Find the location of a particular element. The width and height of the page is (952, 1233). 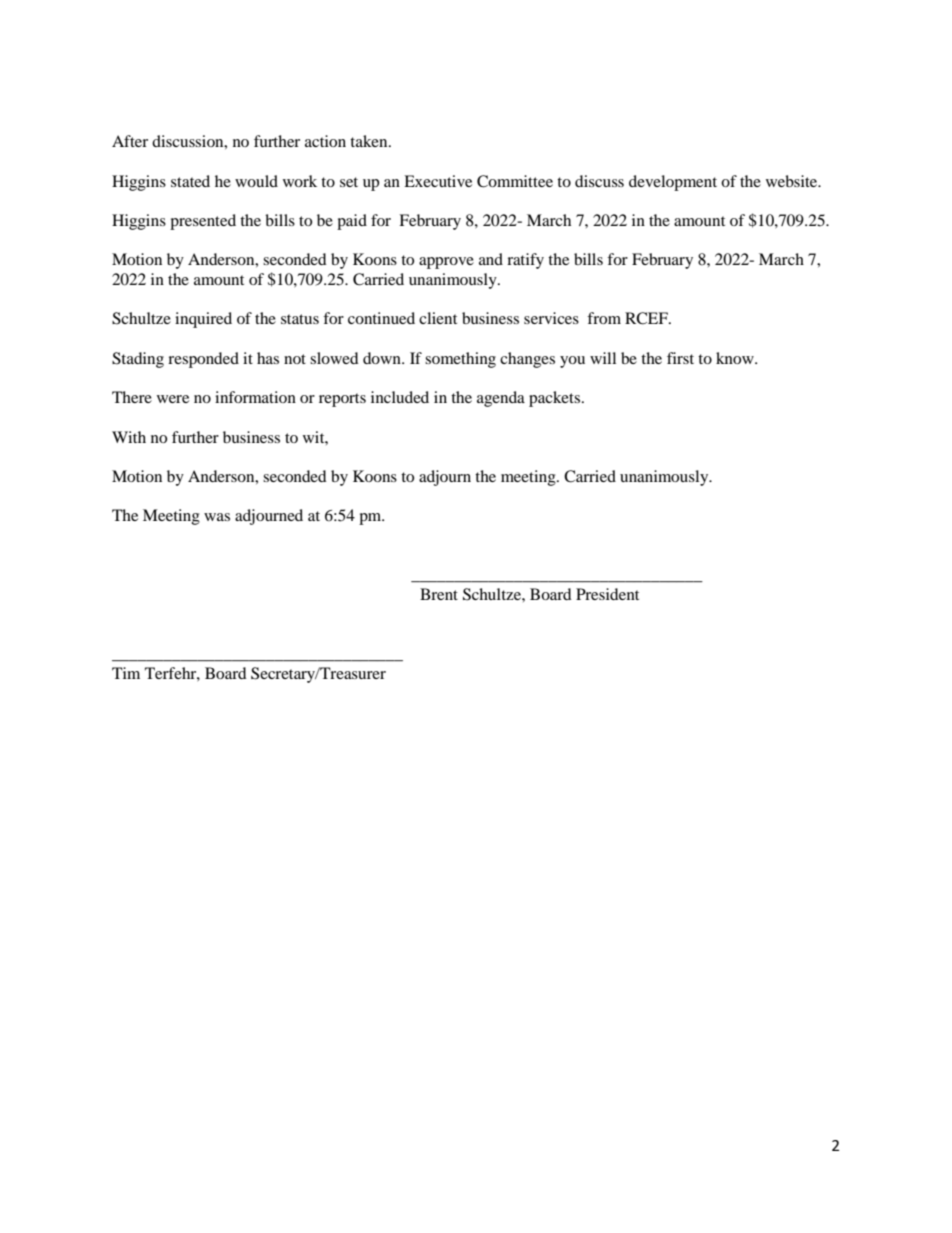

Executive is located at coordinates (438, 181).
